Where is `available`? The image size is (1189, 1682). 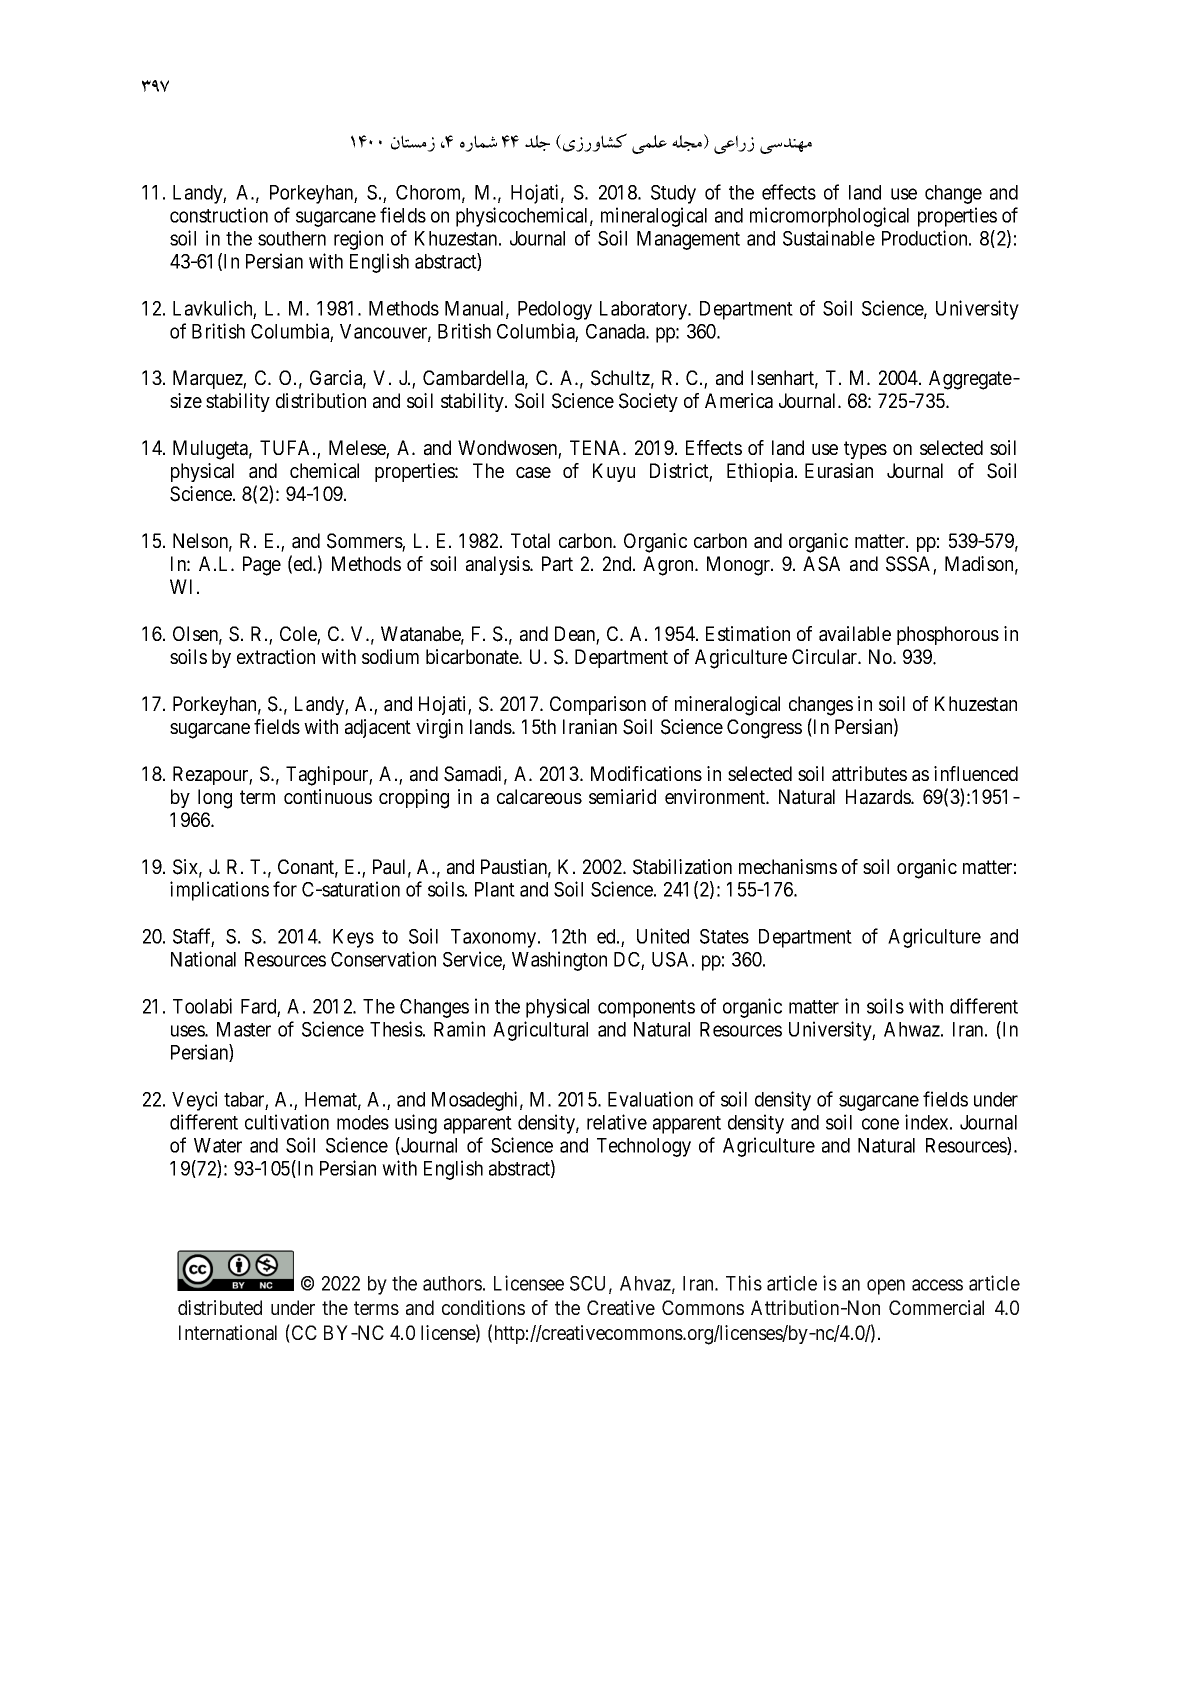
available is located at coordinates (855, 634).
